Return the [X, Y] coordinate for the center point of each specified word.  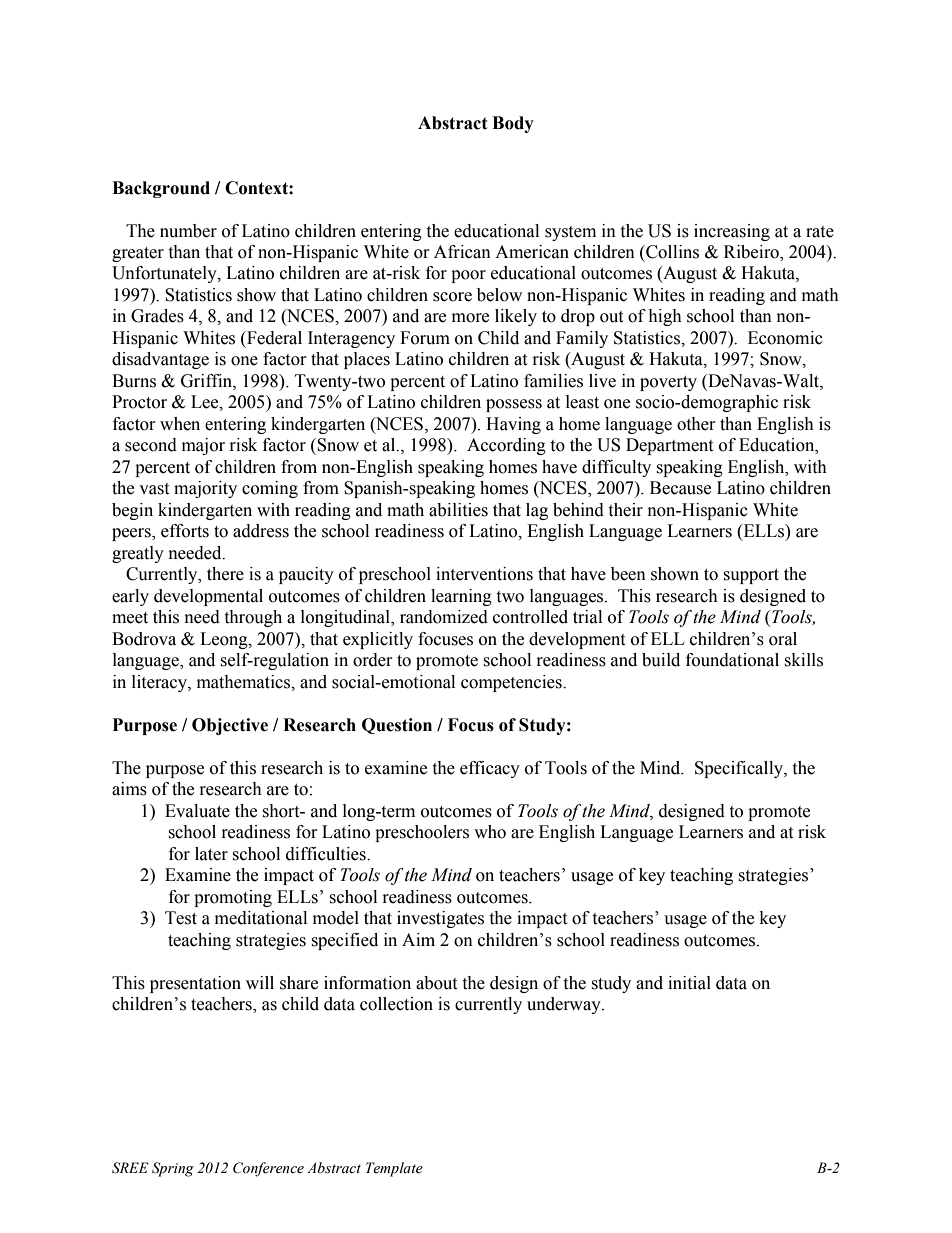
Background [161, 189]
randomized [444, 617]
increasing [732, 232]
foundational [732, 660]
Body [513, 124]
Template [394, 1169]
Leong [225, 640]
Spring [173, 1169]
